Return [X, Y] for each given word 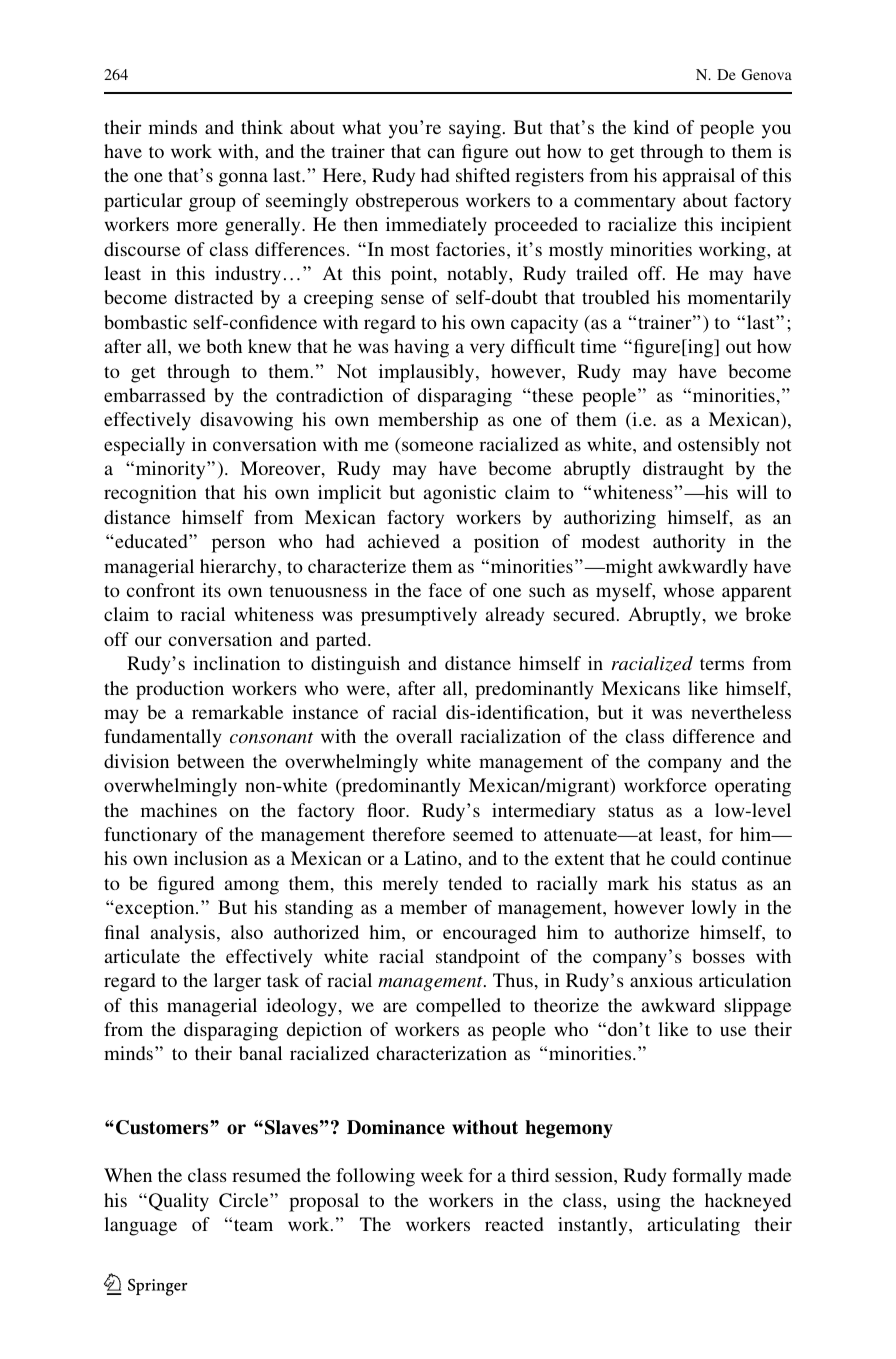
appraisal [699, 177]
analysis [184, 934]
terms [722, 664]
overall [424, 736]
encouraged [489, 934]
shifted [483, 175]
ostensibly [718, 446]
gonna [243, 179]
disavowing [246, 421]
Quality [177, 1202]
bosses [718, 956]
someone [437, 446]
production [180, 690]
